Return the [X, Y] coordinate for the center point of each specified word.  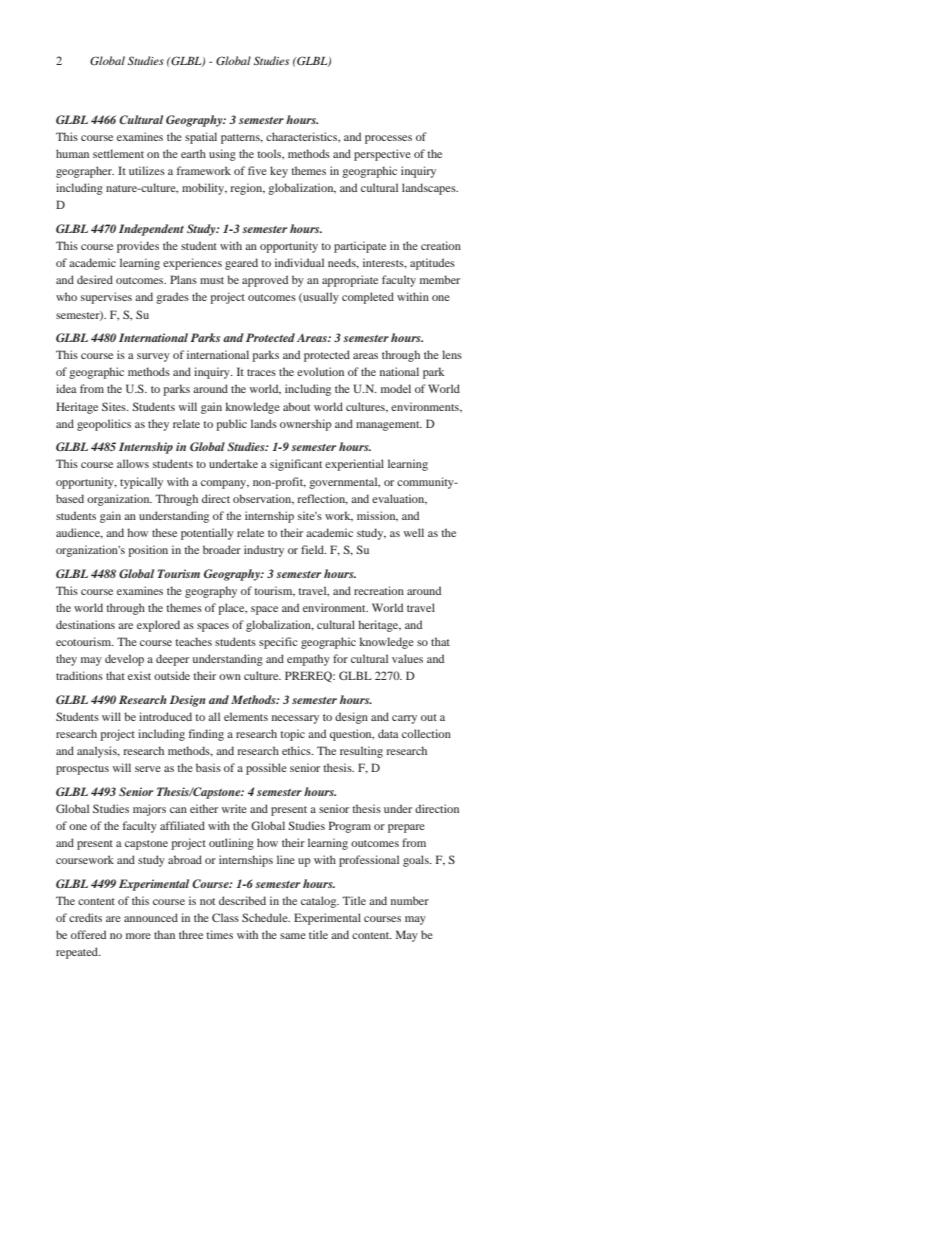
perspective [382, 155]
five [257, 170]
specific [278, 643]
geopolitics [104, 425]
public [231, 425]
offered [88, 934]
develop [124, 660]
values [407, 658]
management [389, 426]
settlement [118, 153]
